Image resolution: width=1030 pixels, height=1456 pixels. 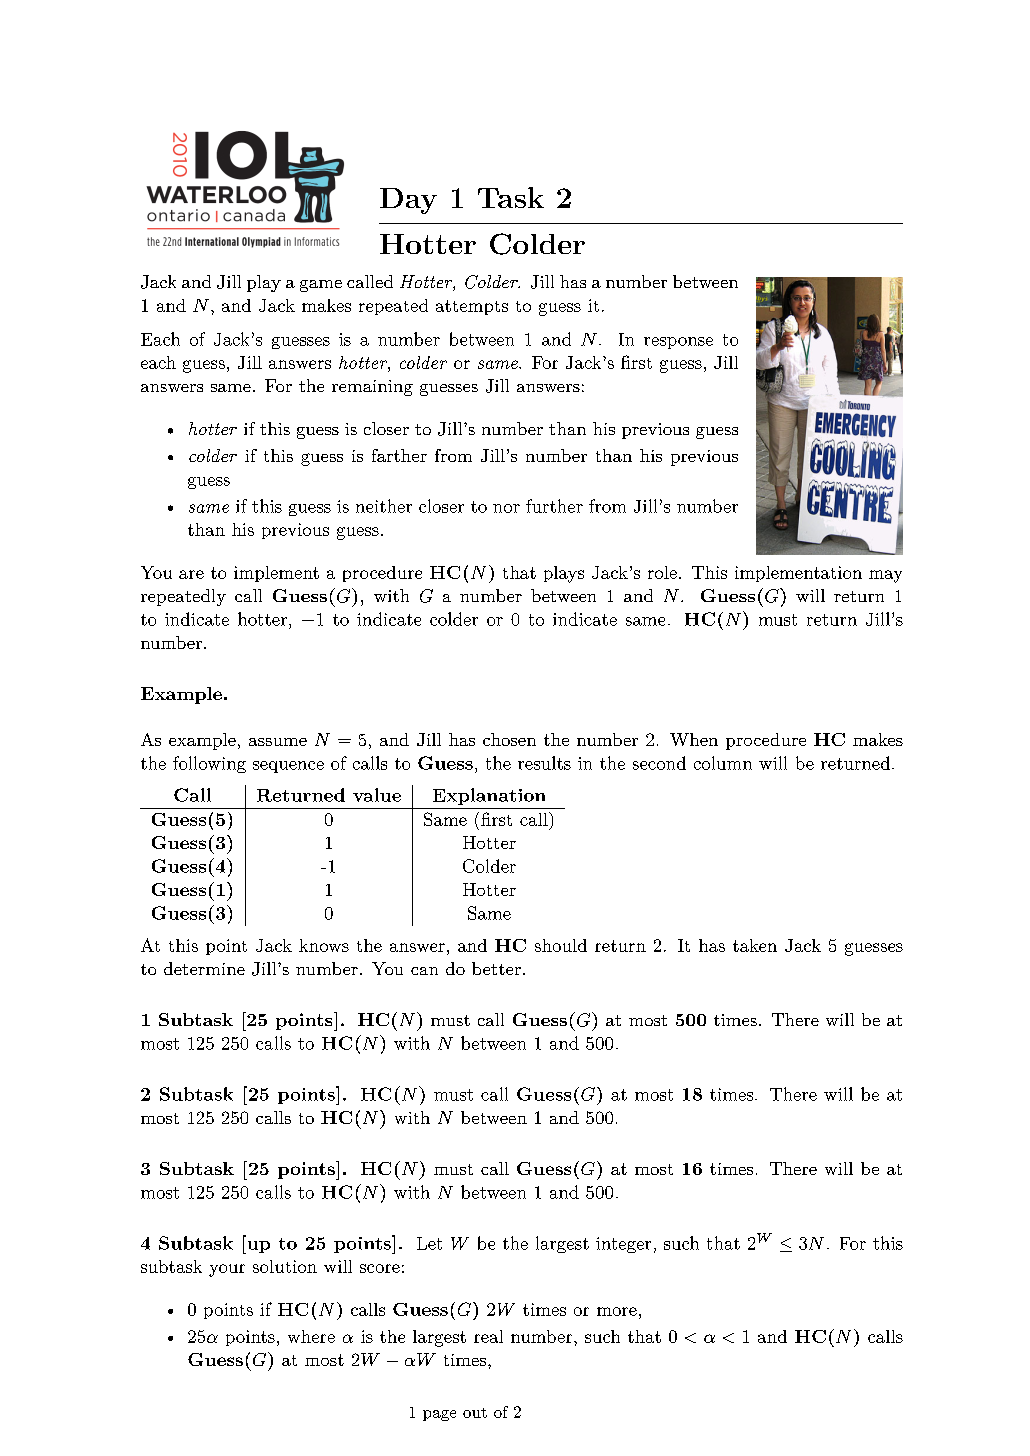 What do you see at coordinates (311, 1336) in the document?
I see `where` at bounding box center [311, 1336].
